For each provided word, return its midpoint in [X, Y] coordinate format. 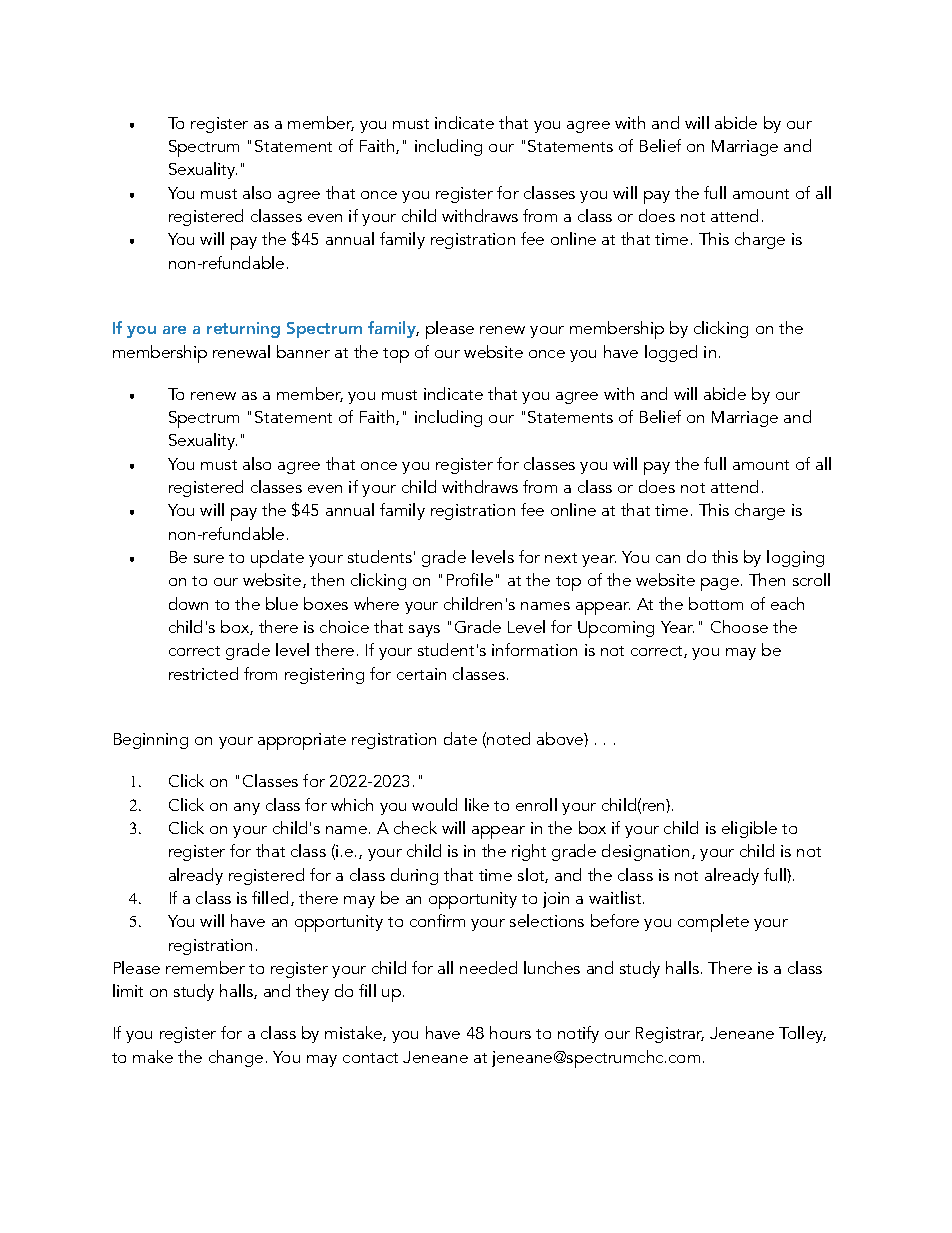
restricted [203, 673]
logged [671, 353]
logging [795, 558]
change [236, 1058]
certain [421, 674]
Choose [739, 626]
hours [510, 1032]
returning [243, 330]
